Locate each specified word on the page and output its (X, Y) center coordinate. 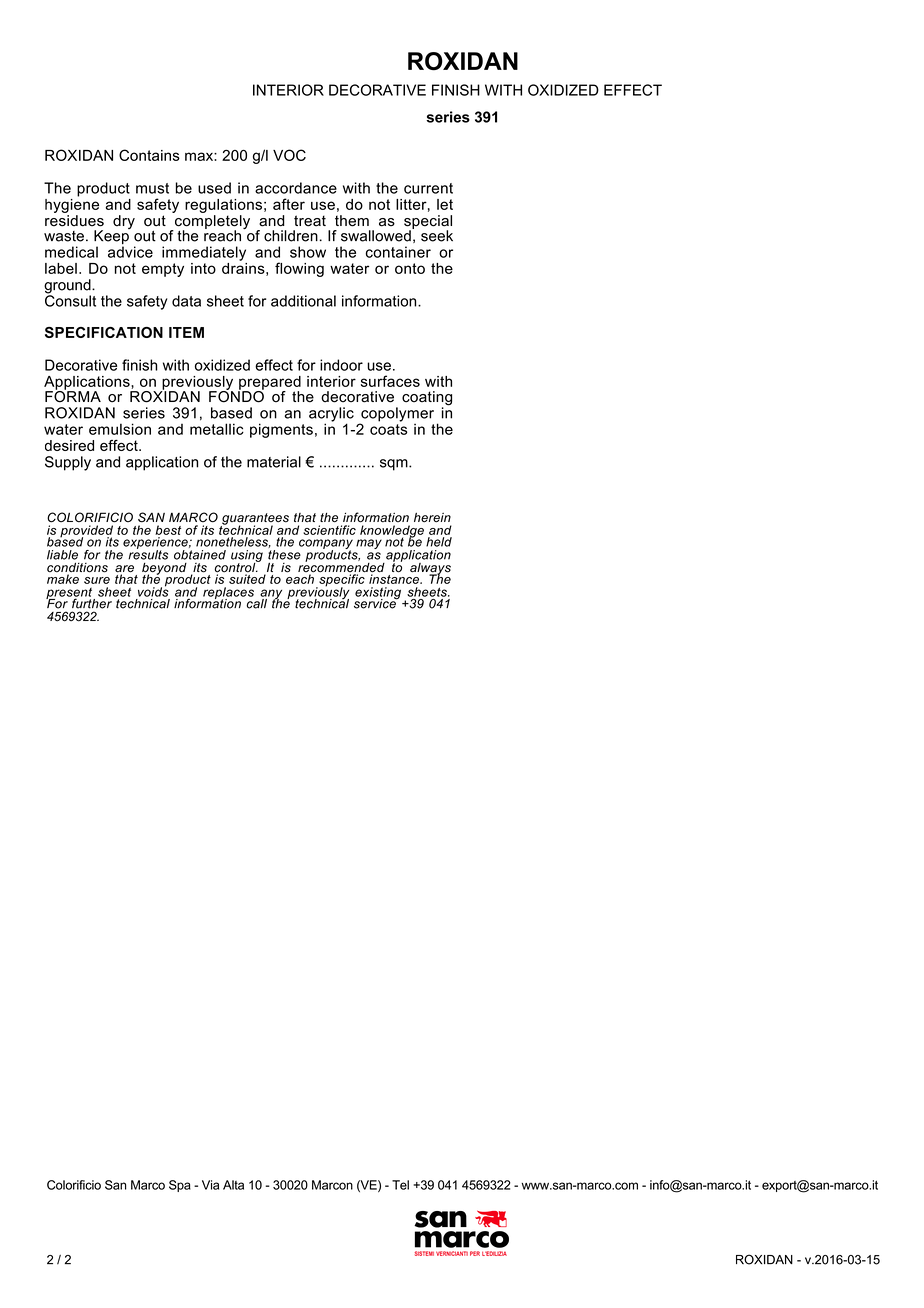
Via (210, 1185)
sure (97, 580)
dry (124, 222)
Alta (233, 1185)
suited (247, 578)
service (376, 603)
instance (395, 578)
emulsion (120, 429)
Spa (180, 1186)
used (214, 188)
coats (388, 429)
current (428, 188)
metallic (217, 429)
